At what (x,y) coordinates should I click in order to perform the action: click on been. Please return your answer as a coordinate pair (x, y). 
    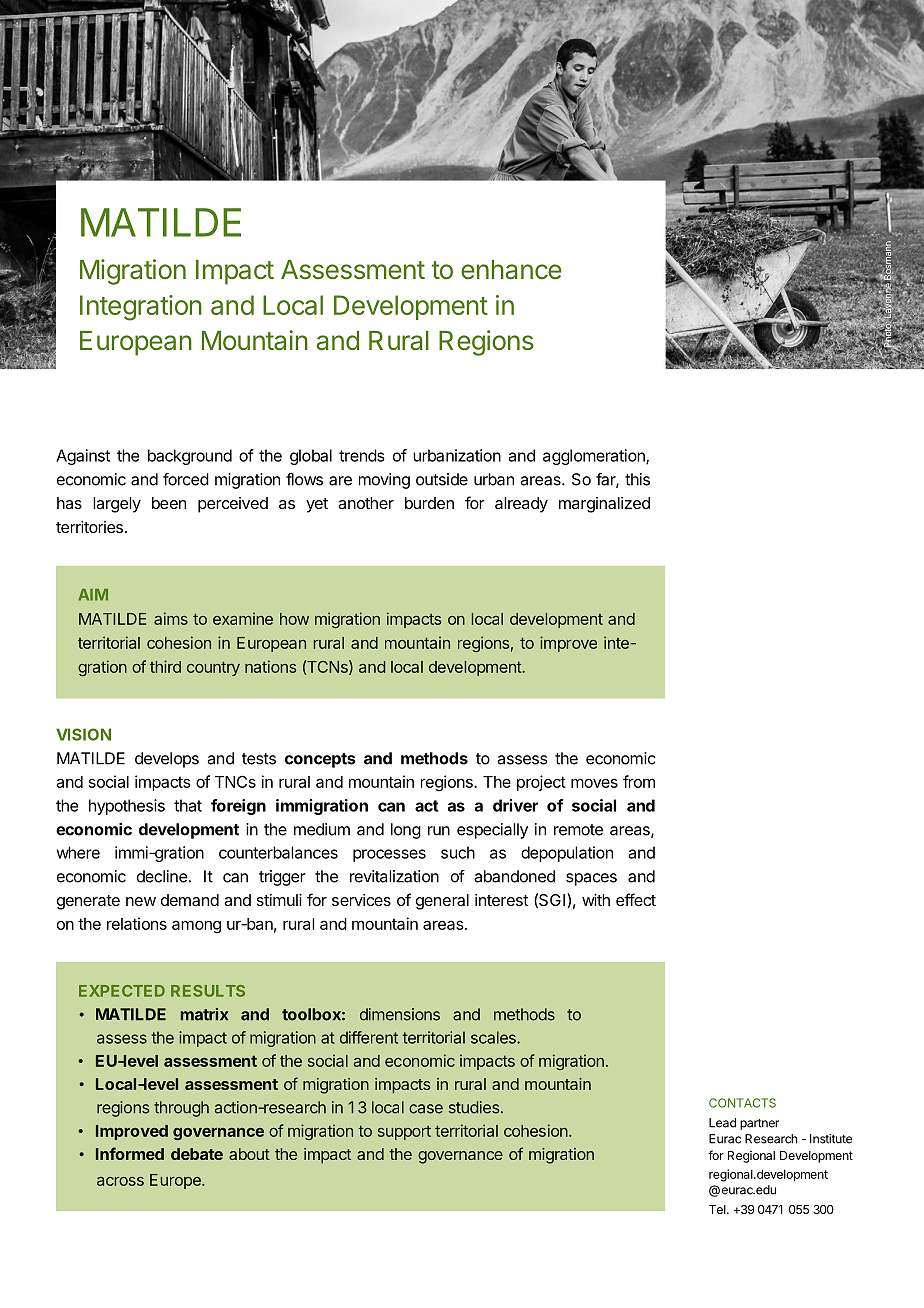
    Looking at the image, I should click on (169, 503).
